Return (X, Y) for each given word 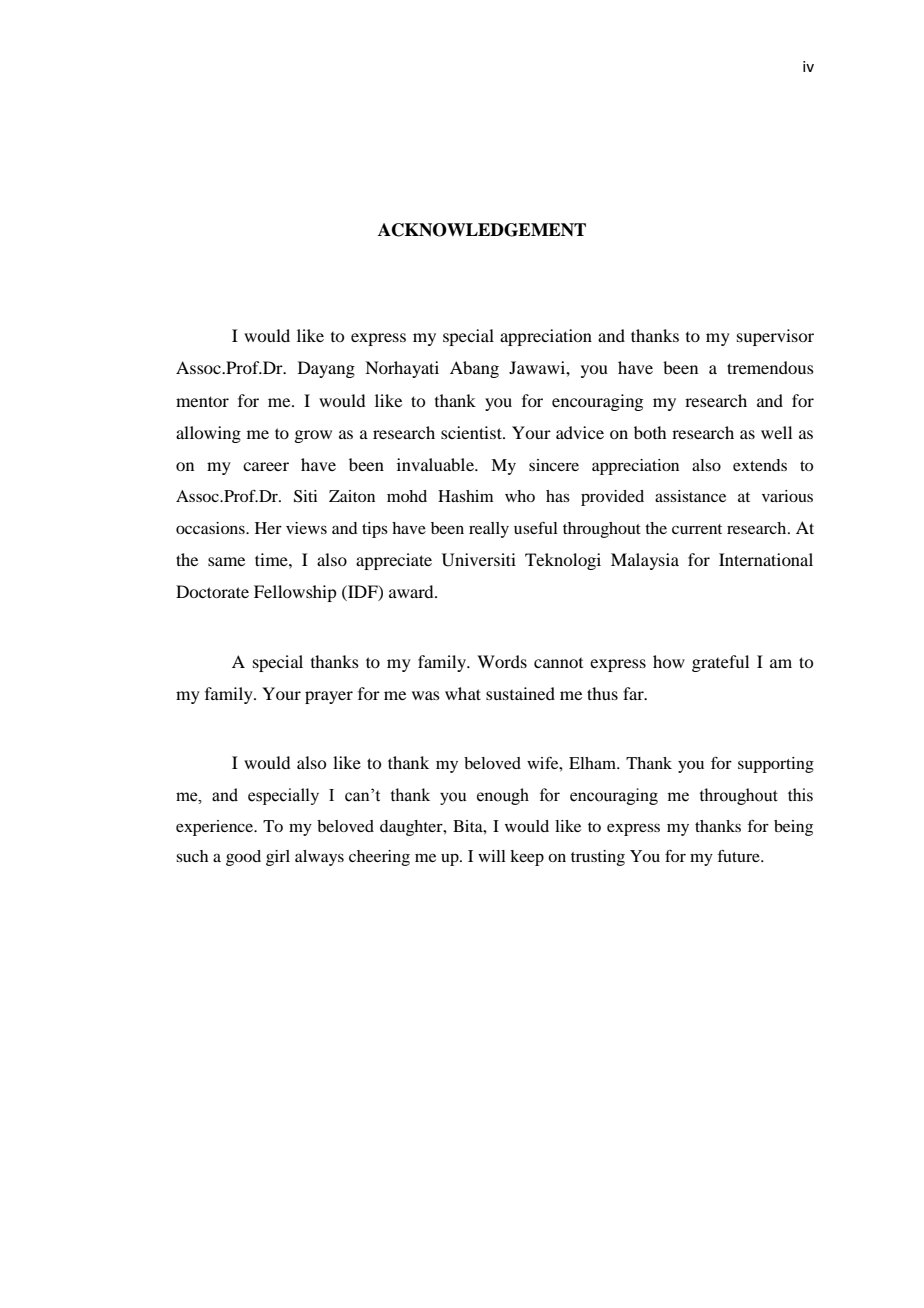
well (776, 432)
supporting (776, 765)
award (412, 591)
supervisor (775, 337)
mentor (202, 401)
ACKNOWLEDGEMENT (482, 230)
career (266, 466)
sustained (520, 693)
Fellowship (295, 593)
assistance (690, 496)
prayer (329, 697)
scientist (472, 432)
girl (278, 858)
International (766, 559)
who (520, 496)
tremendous (770, 367)
